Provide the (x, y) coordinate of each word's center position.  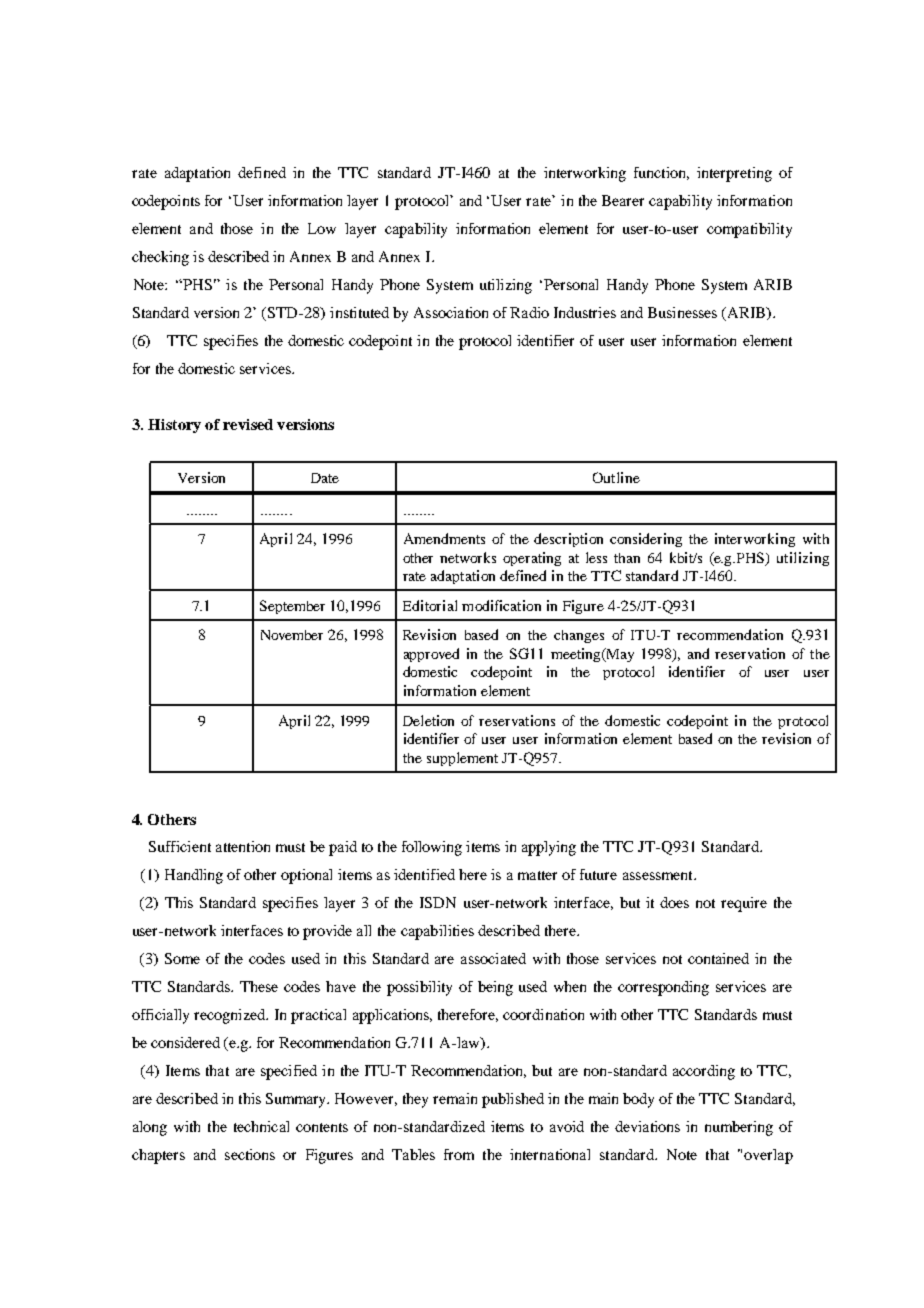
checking (160, 258)
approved (431, 655)
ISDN (438, 902)
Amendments (444, 538)
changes (579, 636)
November (292, 635)
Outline (616, 477)
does (674, 902)
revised (248, 424)
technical (261, 1126)
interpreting (734, 174)
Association (451, 312)
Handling (194, 876)
